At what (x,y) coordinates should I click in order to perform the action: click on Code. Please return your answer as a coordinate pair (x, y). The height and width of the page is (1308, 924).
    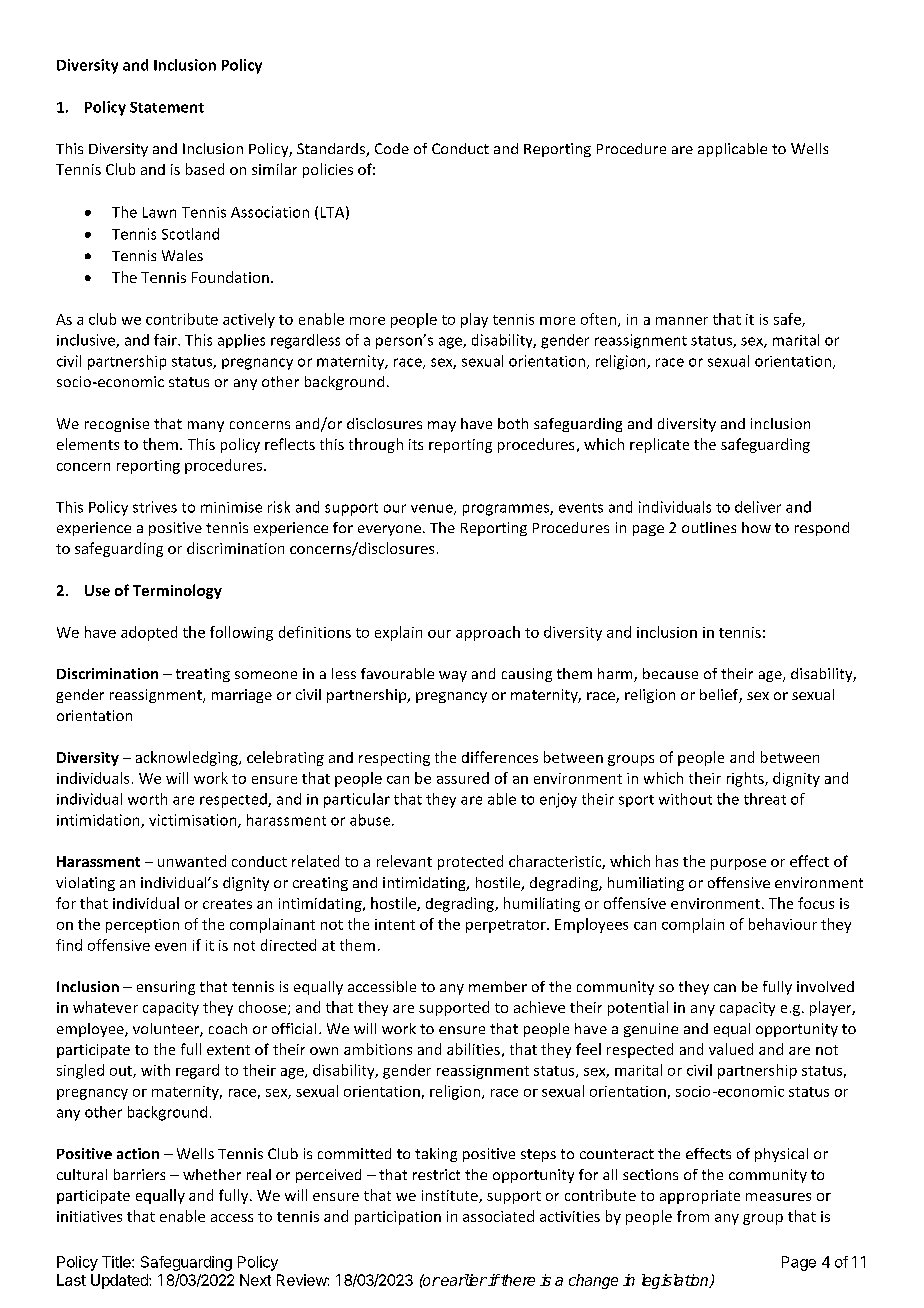
    Looking at the image, I should click on (392, 148).
